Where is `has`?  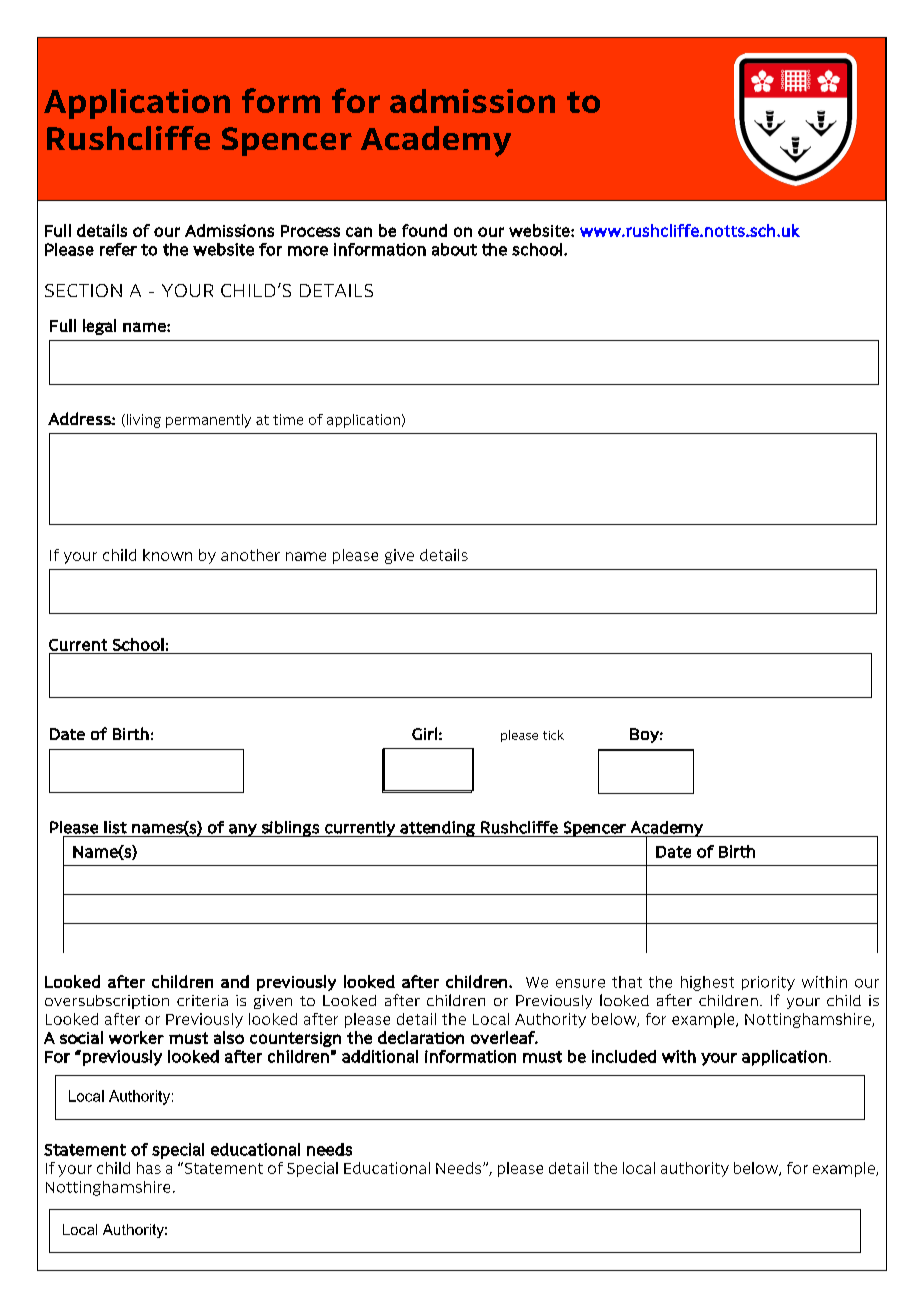 has is located at coordinates (149, 1168).
